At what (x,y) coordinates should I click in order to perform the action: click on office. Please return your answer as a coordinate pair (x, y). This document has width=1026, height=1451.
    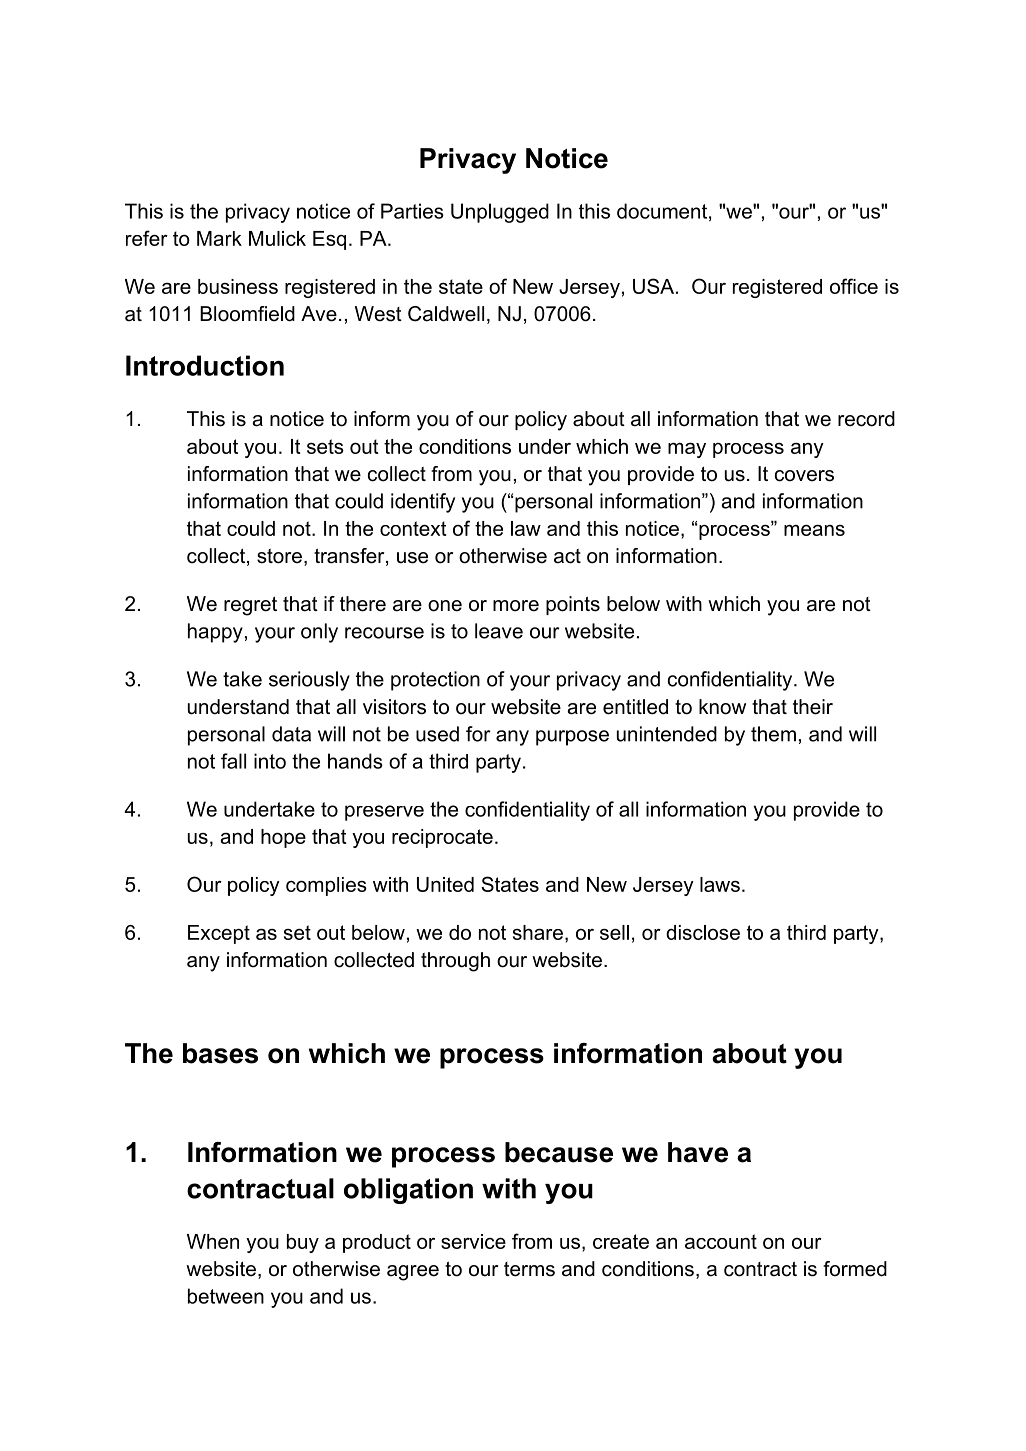
    Looking at the image, I should click on (854, 286).
